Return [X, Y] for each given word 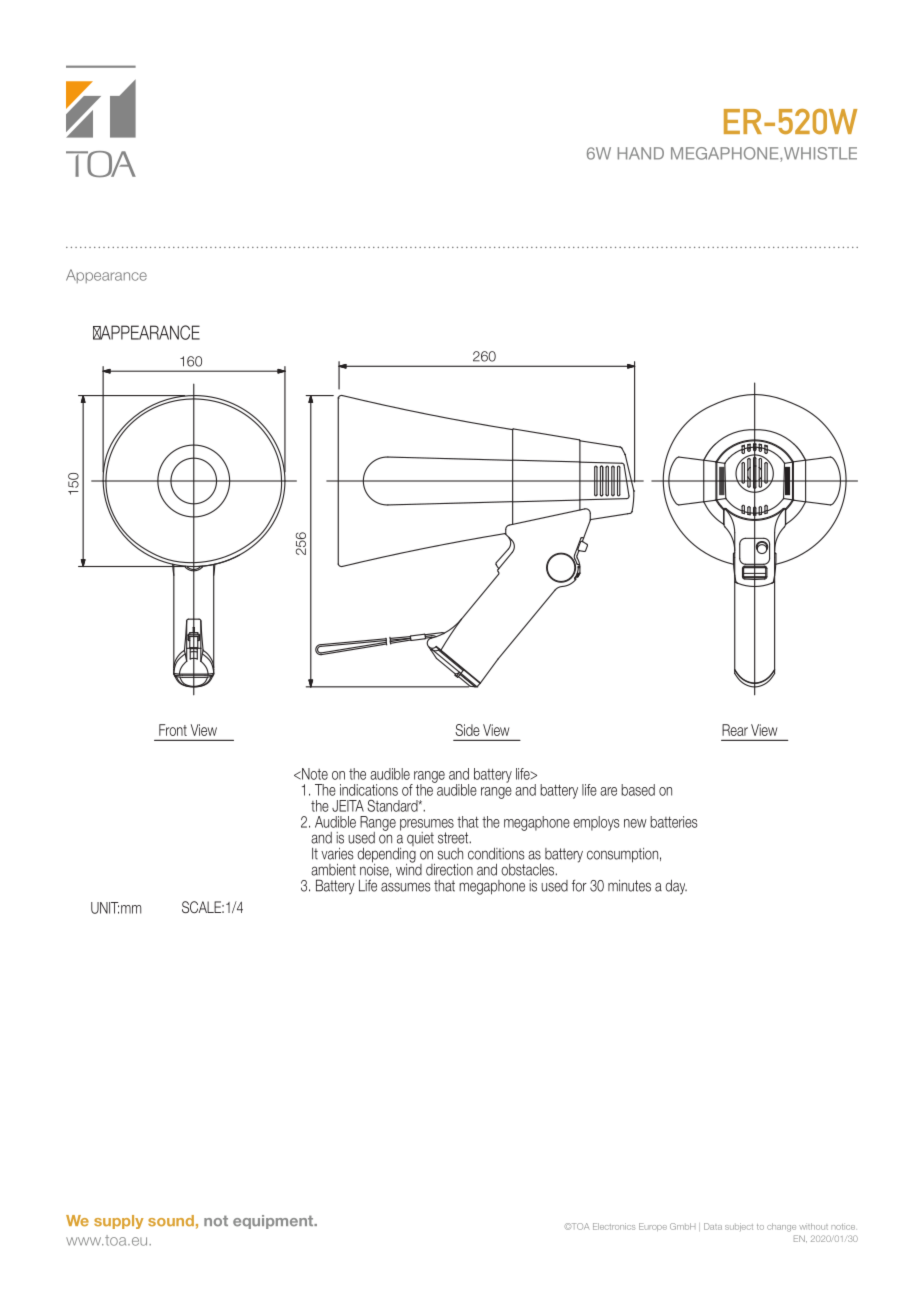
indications [369, 790]
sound [171, 1220]
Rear [735, 730]
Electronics [614, 1226]
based [638, 790]
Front [173, 730]
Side [467, 730]
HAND [641, 153]
